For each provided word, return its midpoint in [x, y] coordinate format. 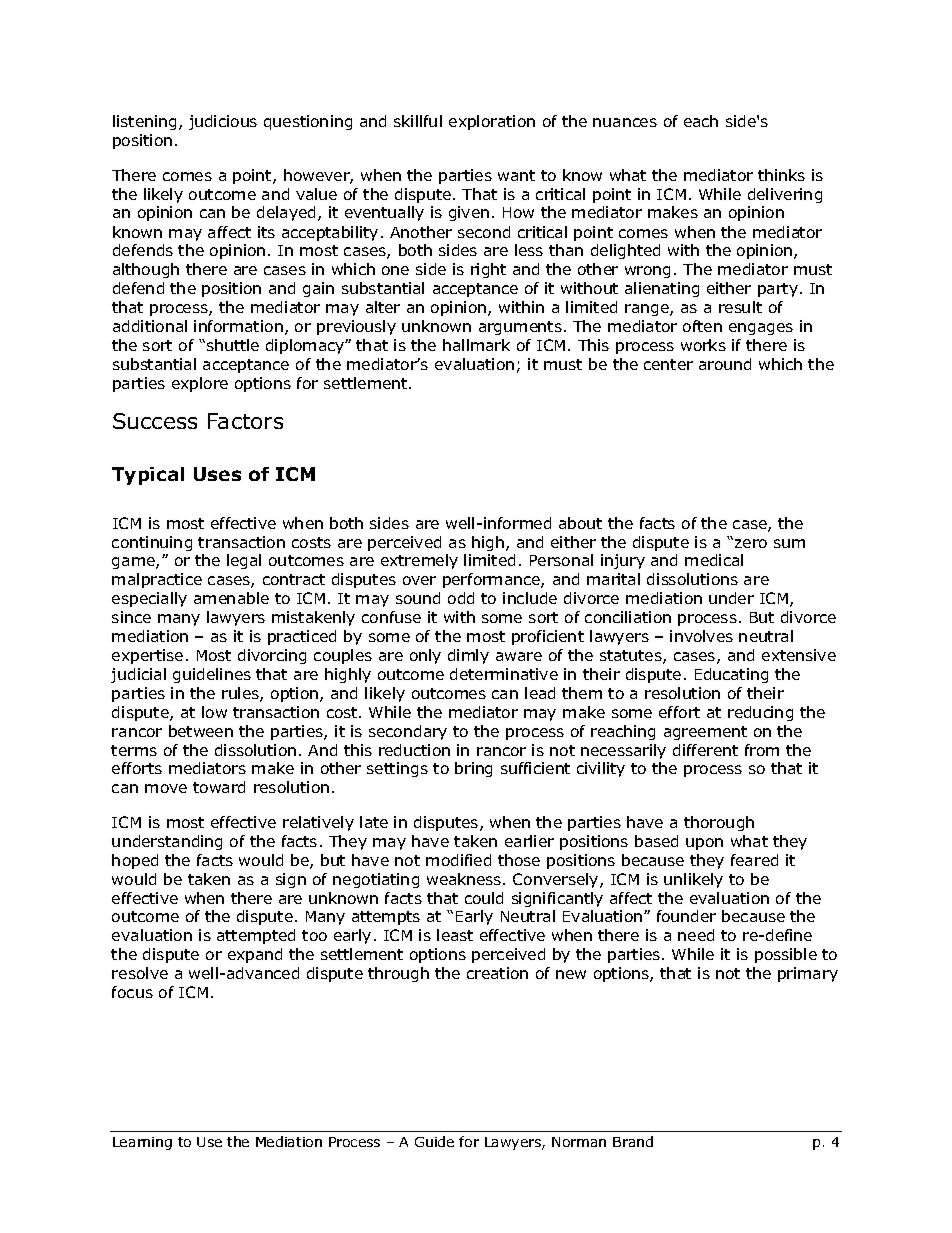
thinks [781, 175]
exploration [492, 122]
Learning [142, 1143]
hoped [135, 861]
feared [754, 860]
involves [701, 636]
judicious [223, 122]
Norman [579, 1142]
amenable [231, 598]
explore [200, 384]
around [725, 364]
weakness [465, 879]
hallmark [476, 345]
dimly [468, 656]
